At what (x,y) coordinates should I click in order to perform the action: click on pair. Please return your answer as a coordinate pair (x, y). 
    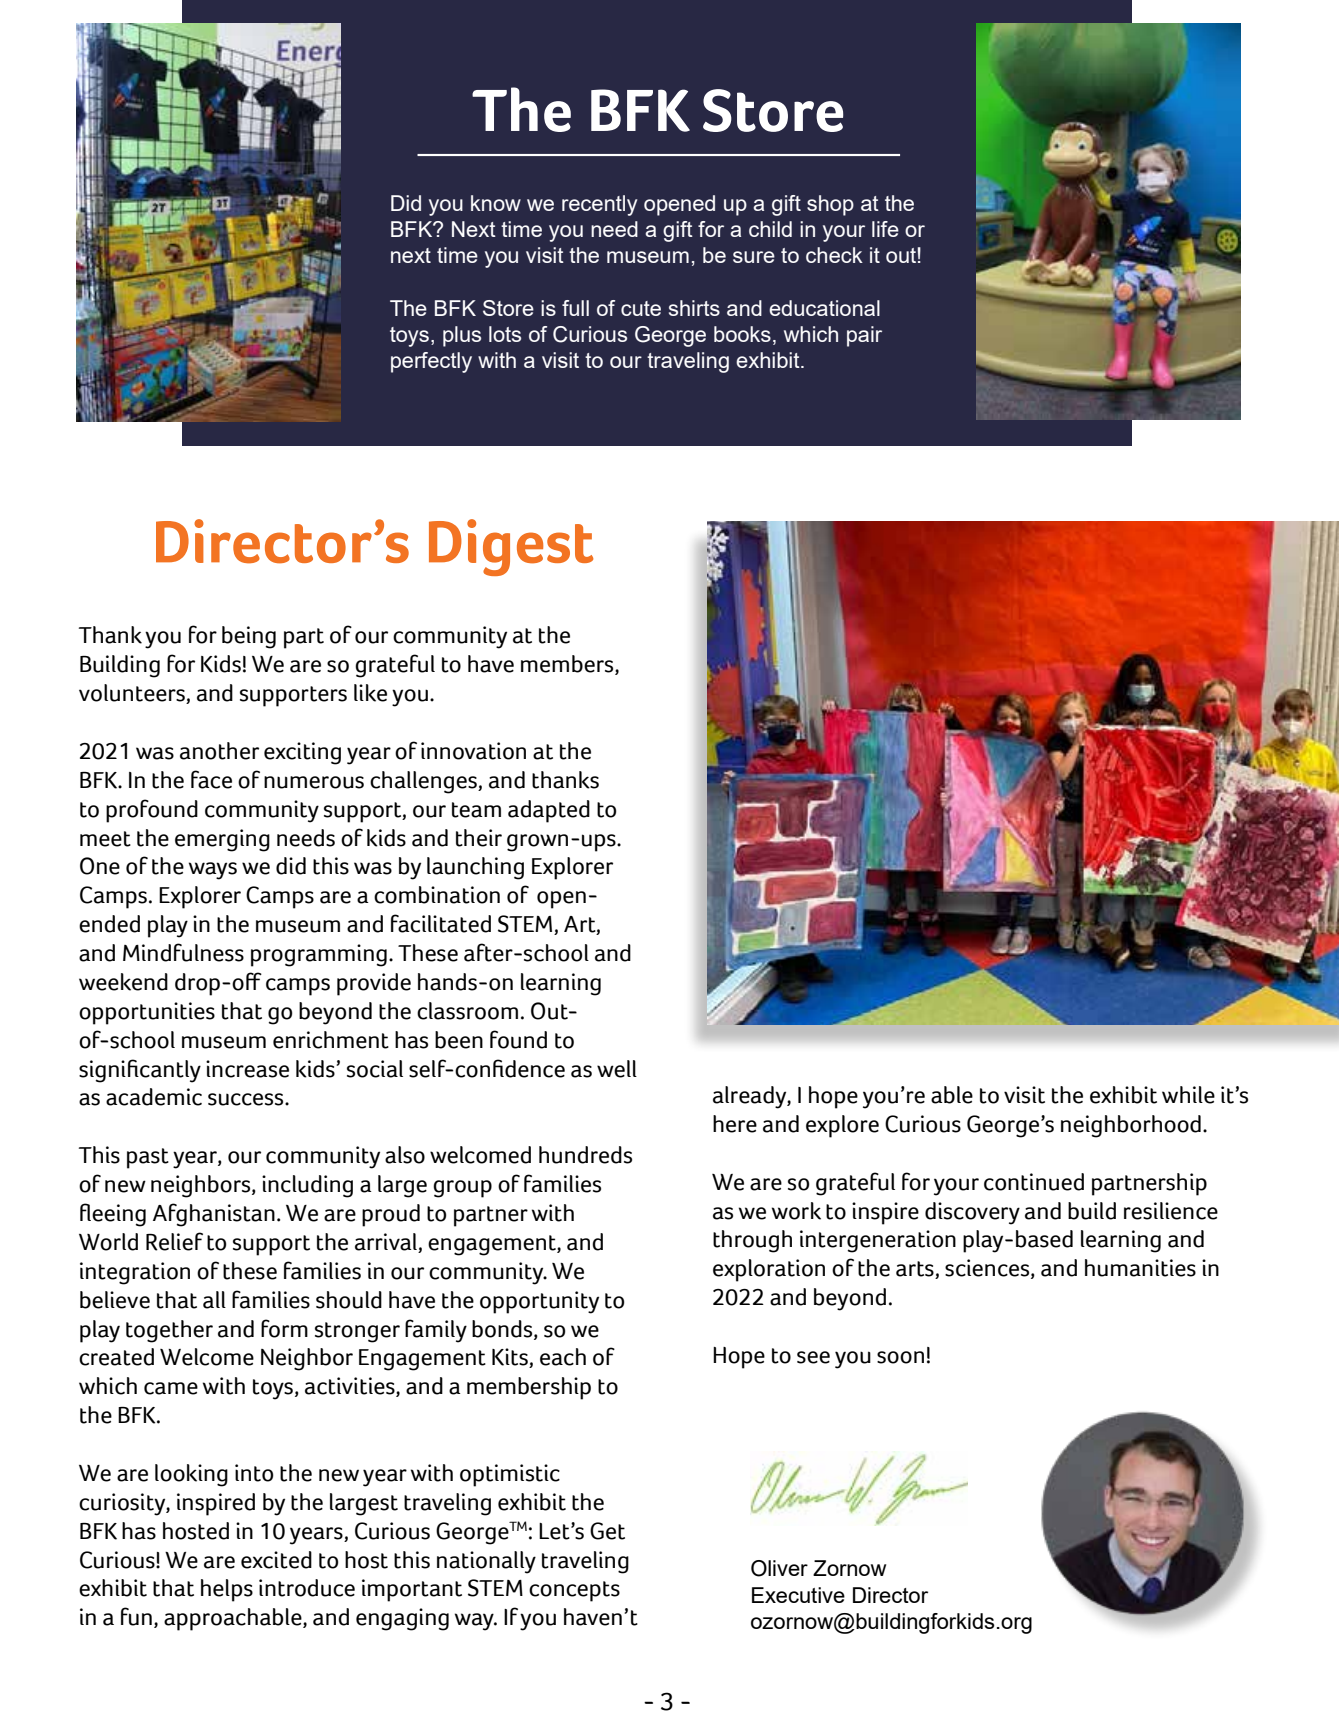
    Looking at the image, I should click on (864, 336).
